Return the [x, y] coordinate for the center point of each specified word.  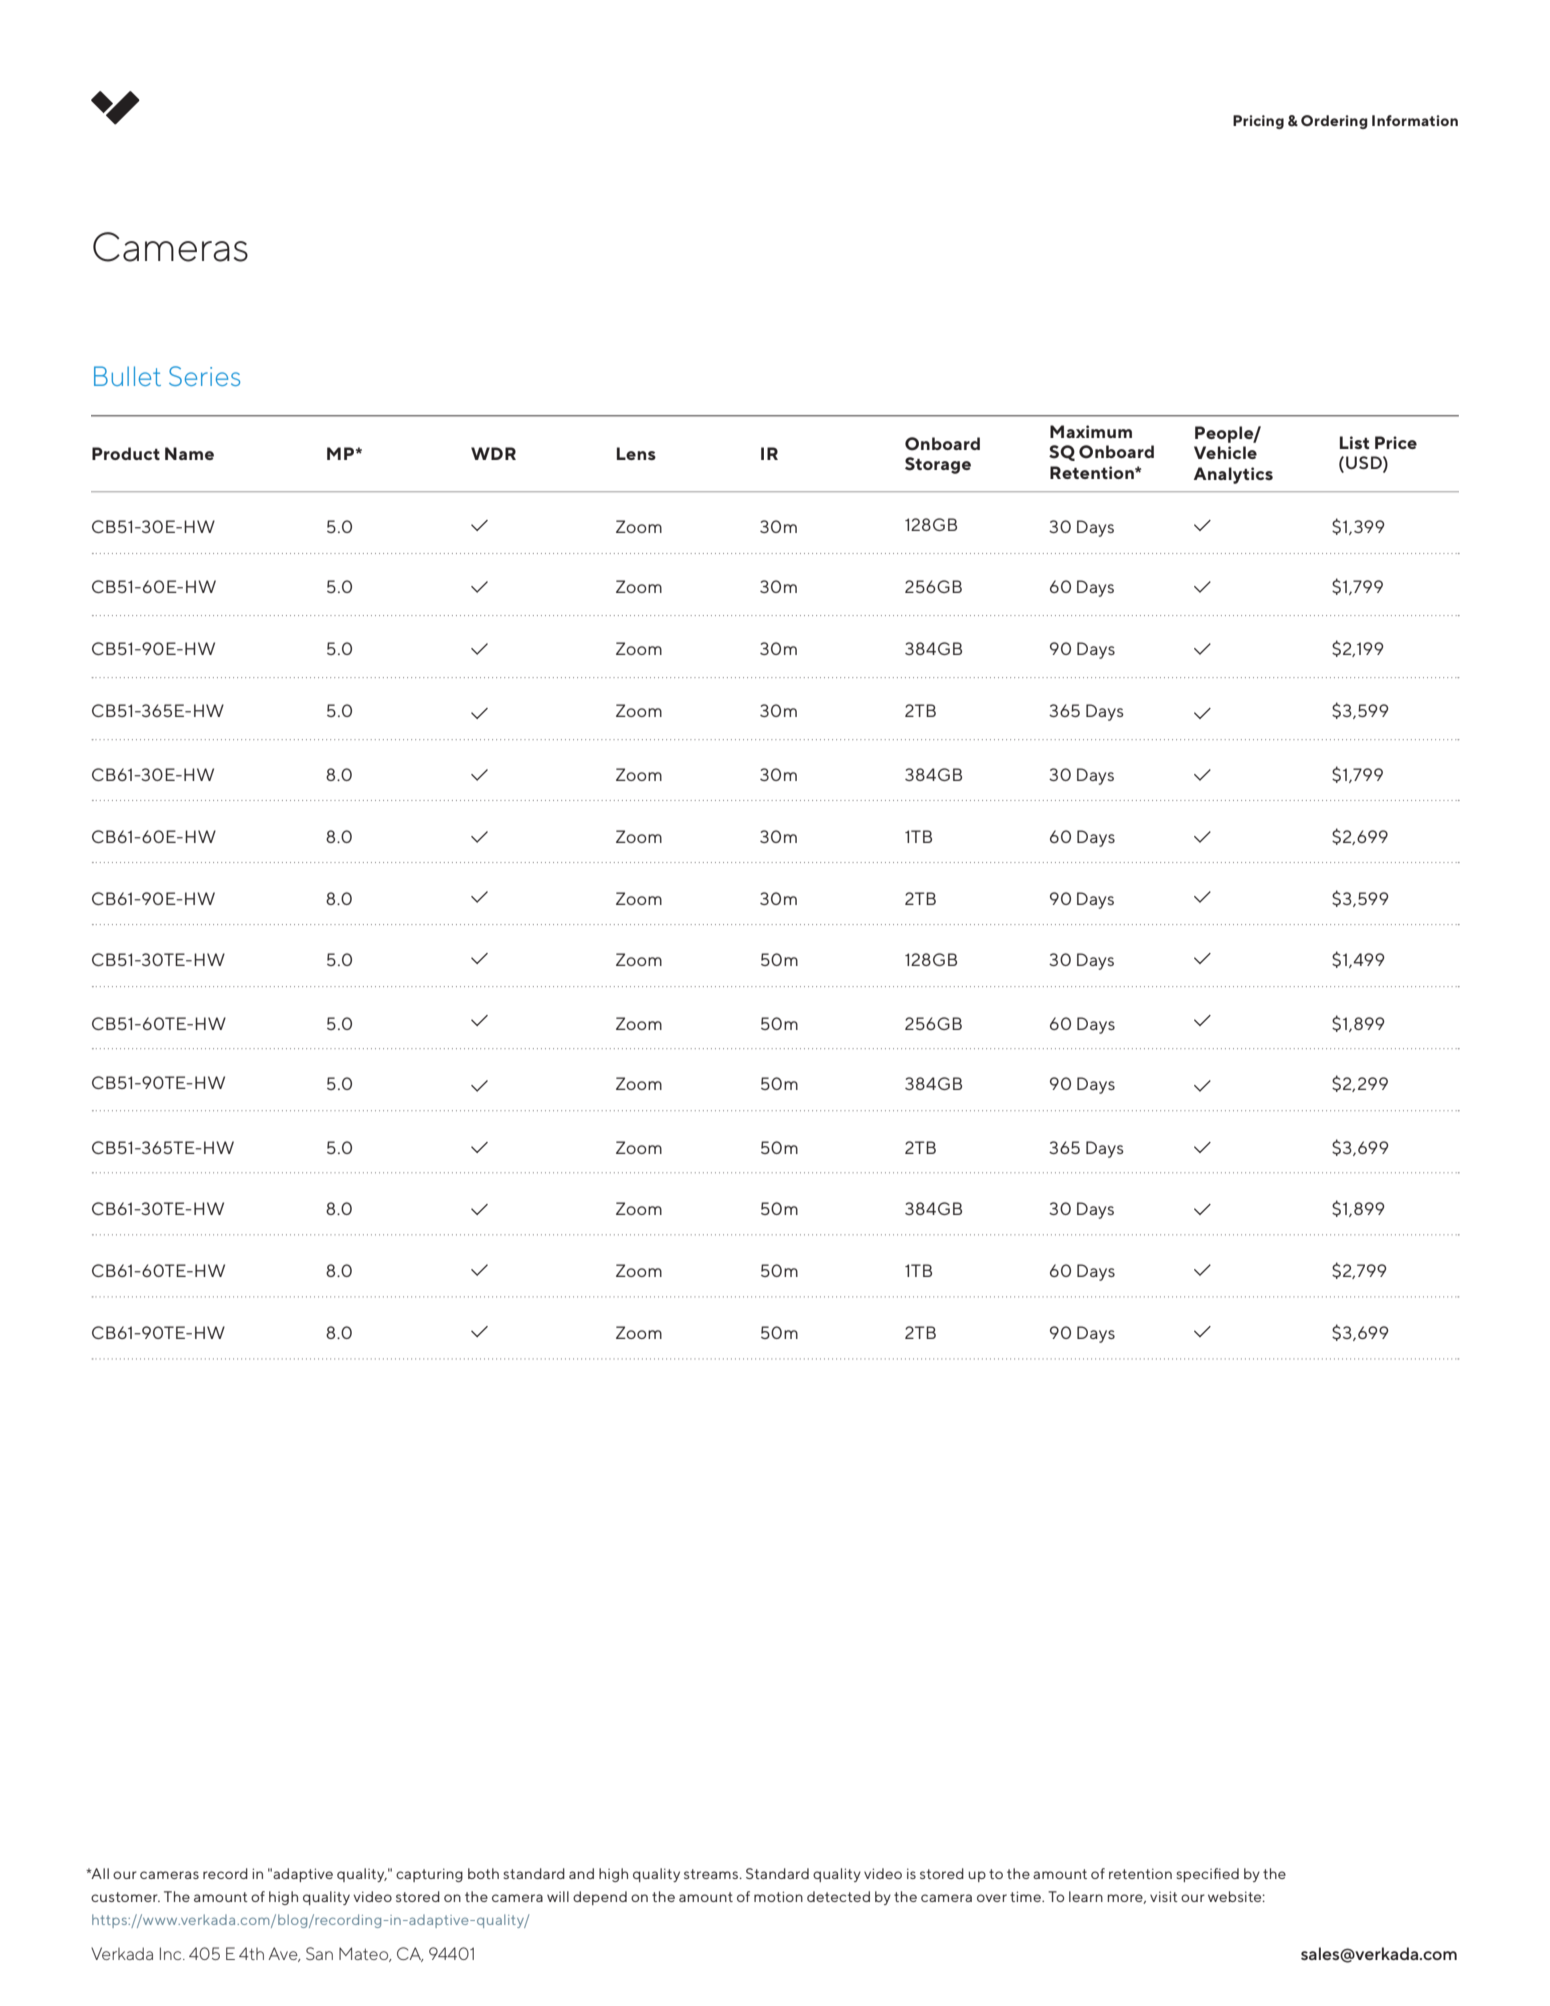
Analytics [1233, 475]
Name [189, 453]
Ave [284, 1954]
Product [126, 453]
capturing [429, 1875]
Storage [938, 465]
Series [204, 376]
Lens [636, 453]
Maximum [1091, 431]
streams [712, 1874]
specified [1207, 1875]
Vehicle [1225, 452]
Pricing [1258, 122]
